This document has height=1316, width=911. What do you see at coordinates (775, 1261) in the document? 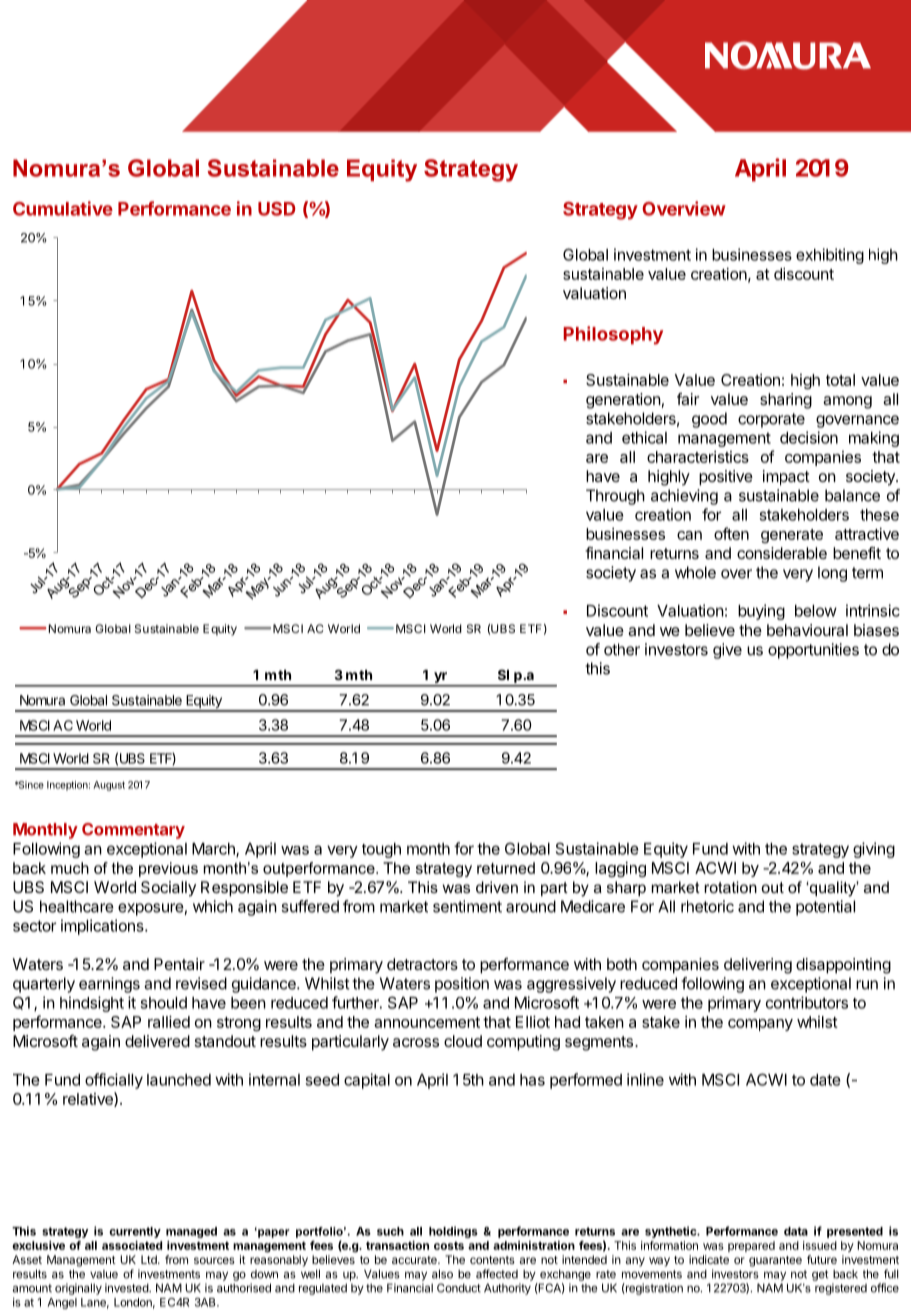
I see `guarantee` at bounding box center [775, 1261].
